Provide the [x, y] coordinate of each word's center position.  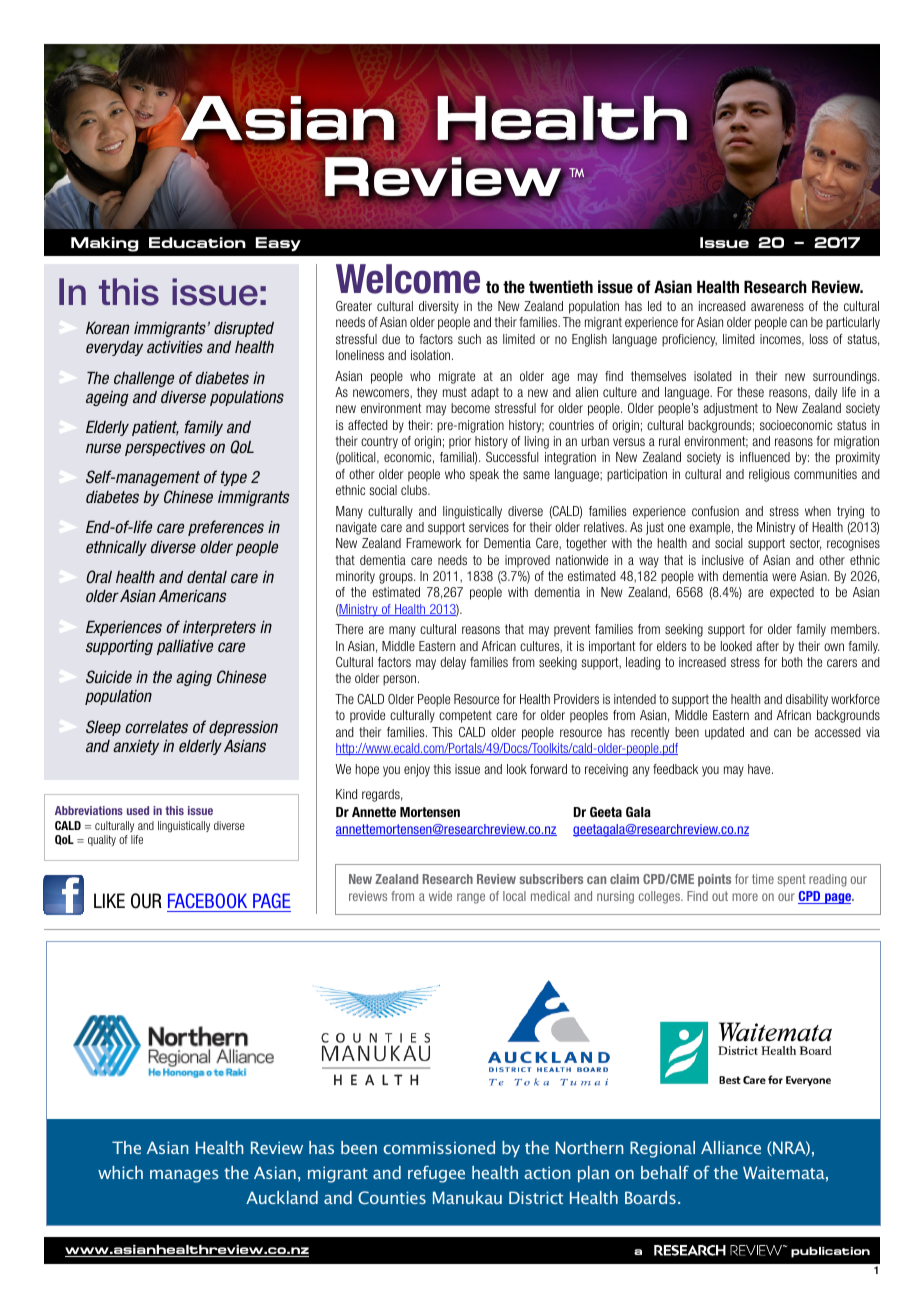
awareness [777, 307]
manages [184, 1176]
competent [465, 716]
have [760, 769]
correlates [156, 727]
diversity [439, 307]
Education [197, 242]
